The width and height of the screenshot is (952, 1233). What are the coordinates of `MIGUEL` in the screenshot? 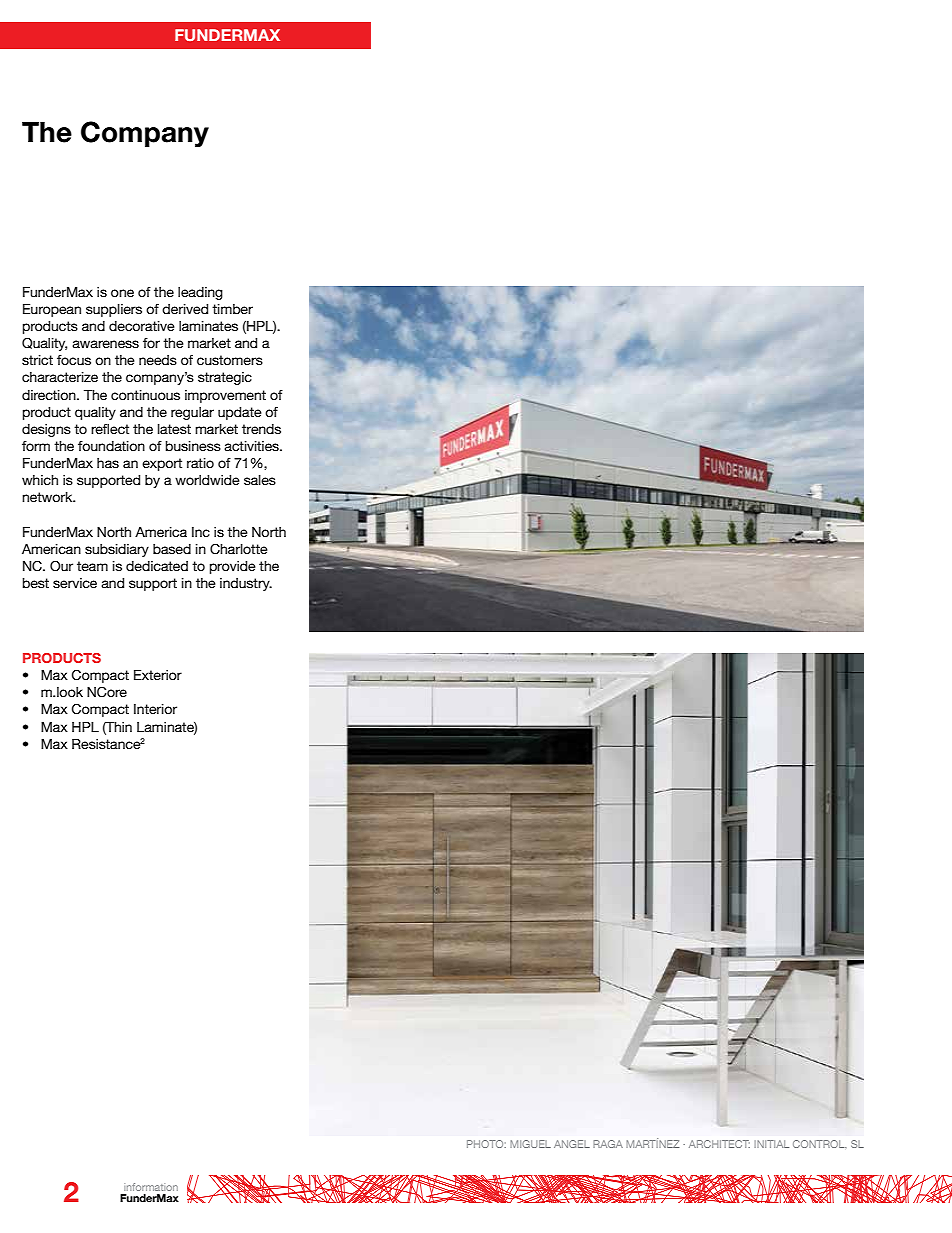 It's located at (530, 1144).
